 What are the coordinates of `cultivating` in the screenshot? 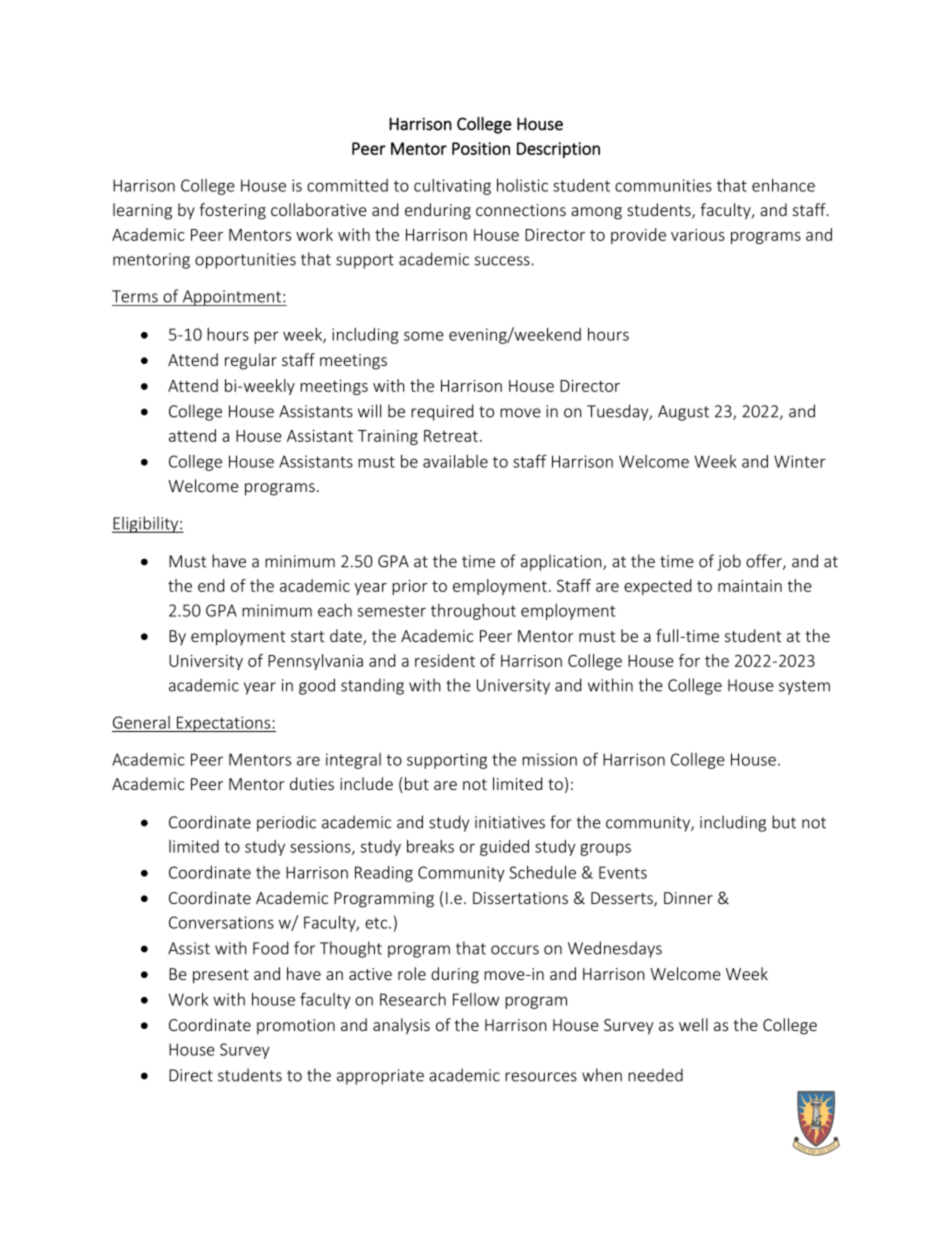 It's located at (452, 187).
